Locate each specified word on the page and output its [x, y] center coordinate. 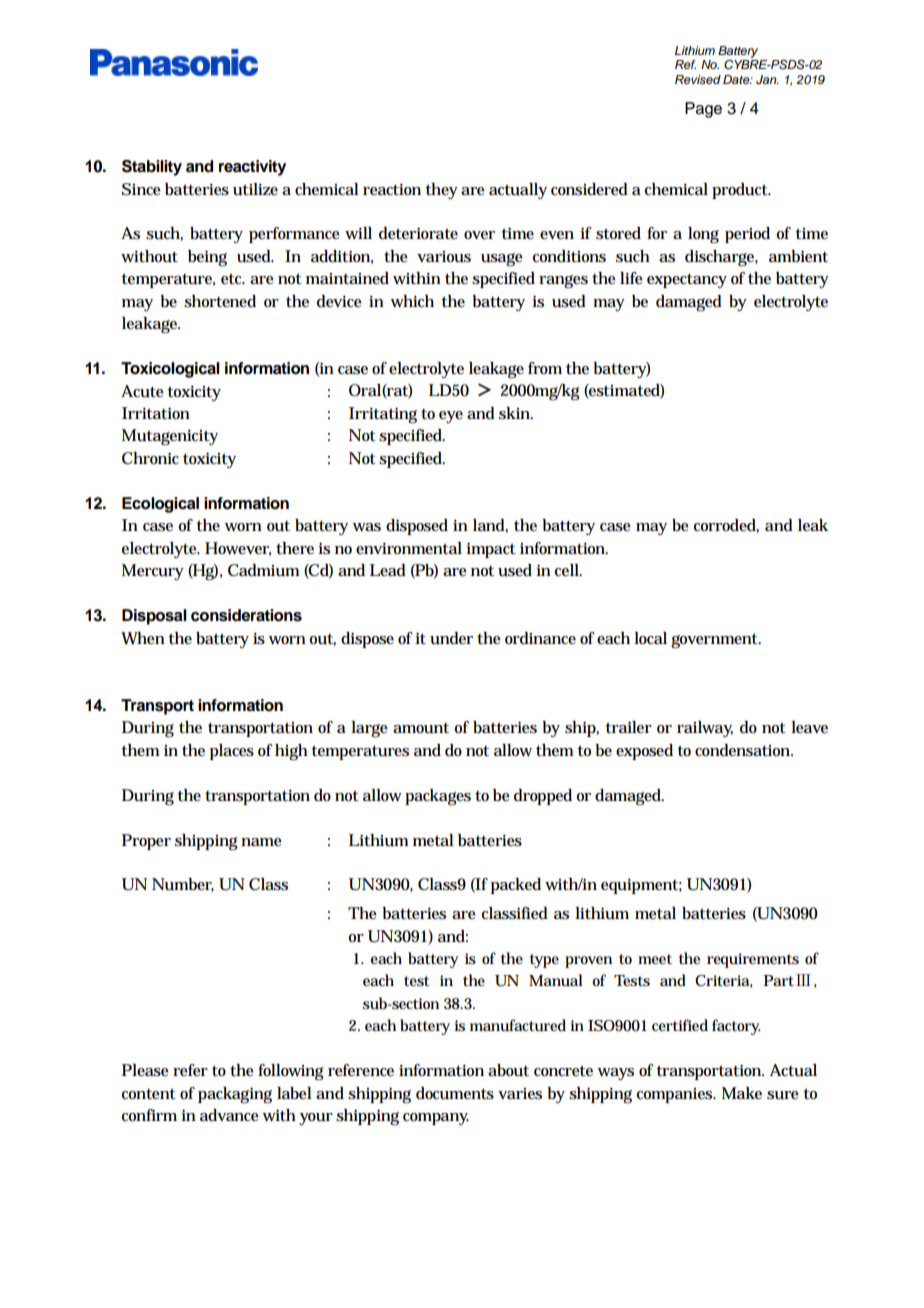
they [441, 191]
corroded [726, 526]
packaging [235, 1095]
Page [703, 110]
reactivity [252, 168]
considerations [246, 615]
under [451, 638]
